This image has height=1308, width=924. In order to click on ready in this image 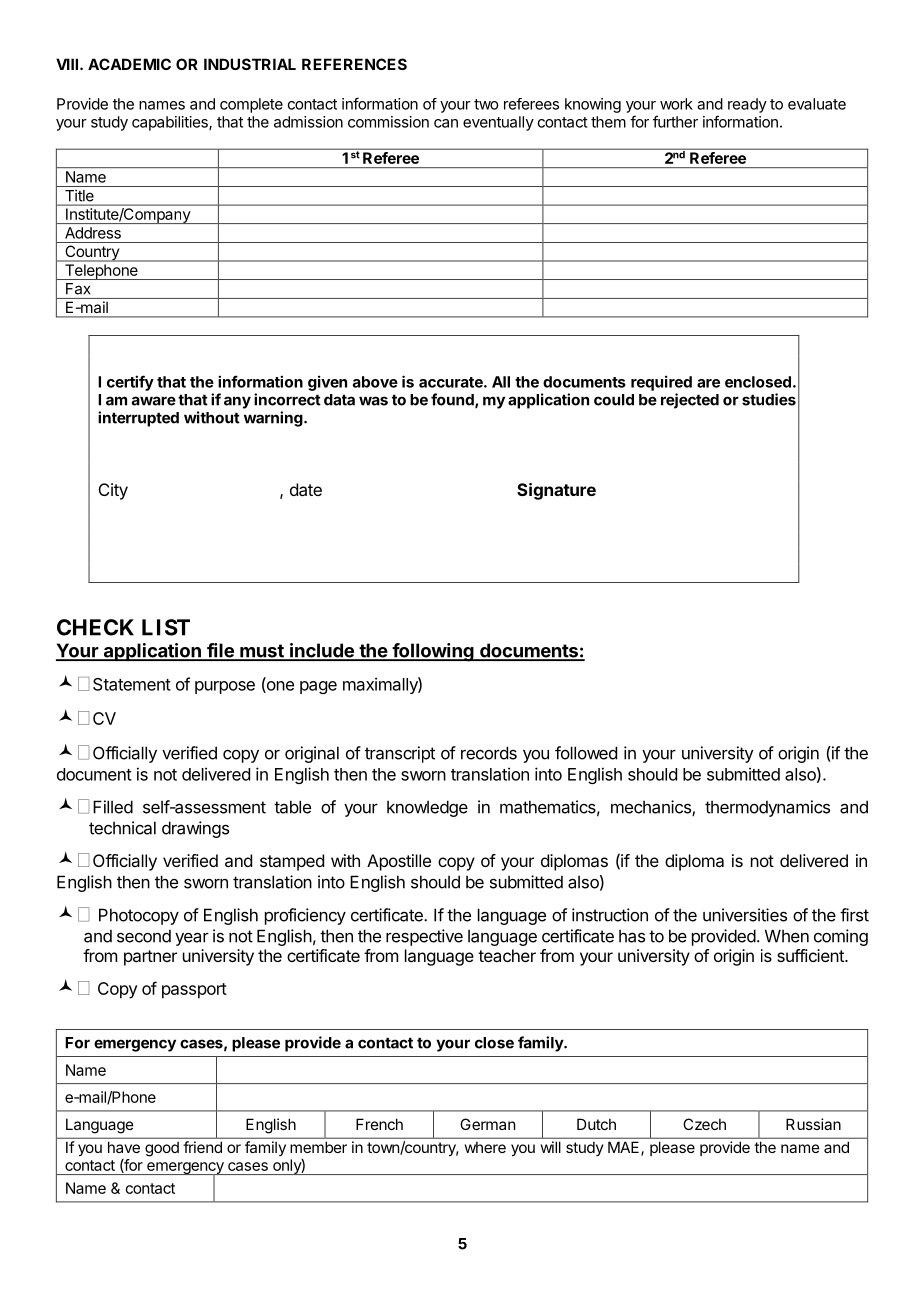, I will do `click(747, 105)`.
